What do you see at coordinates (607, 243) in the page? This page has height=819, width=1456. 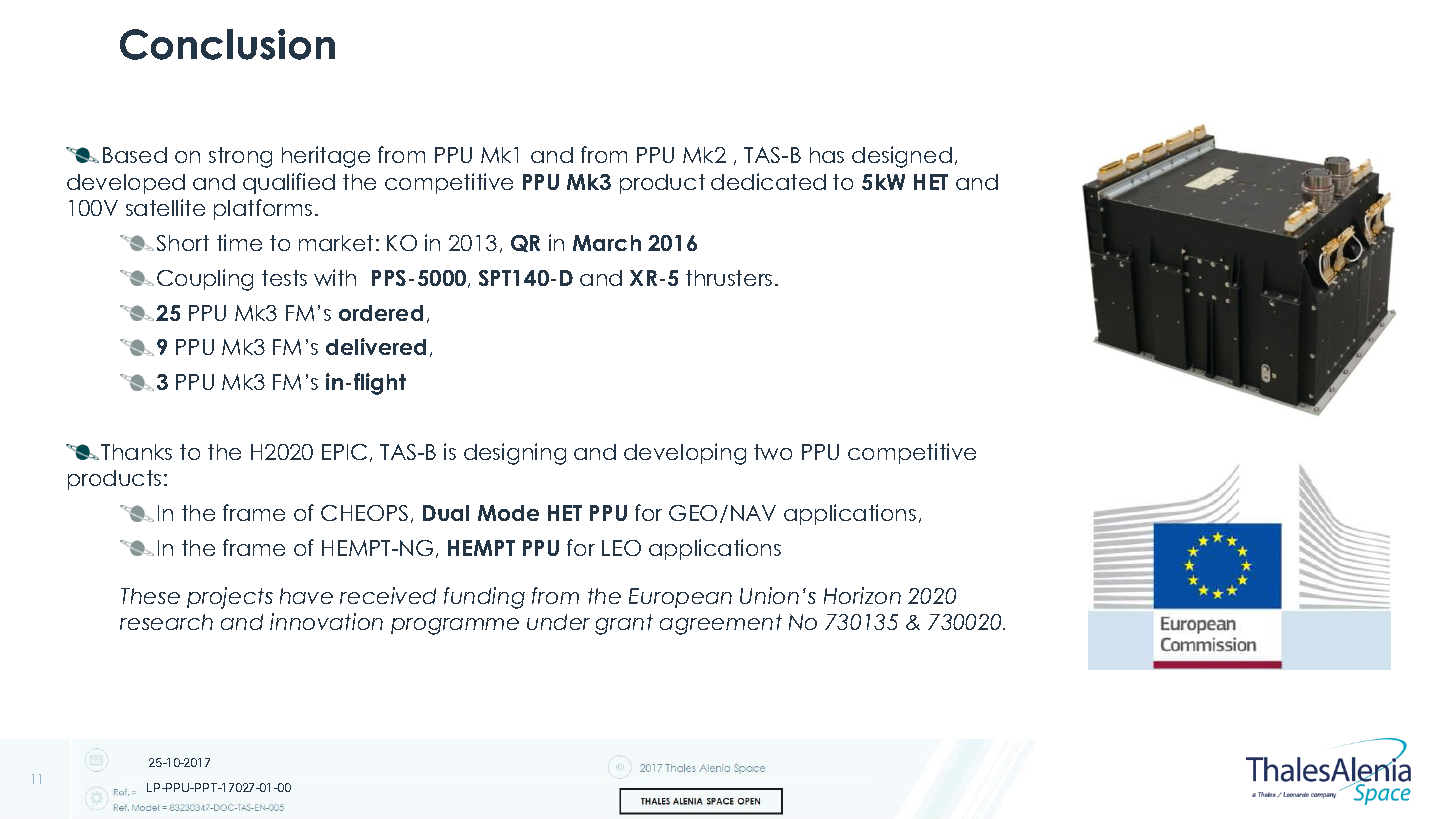 I see `March` at bounding box center [607, 243].
